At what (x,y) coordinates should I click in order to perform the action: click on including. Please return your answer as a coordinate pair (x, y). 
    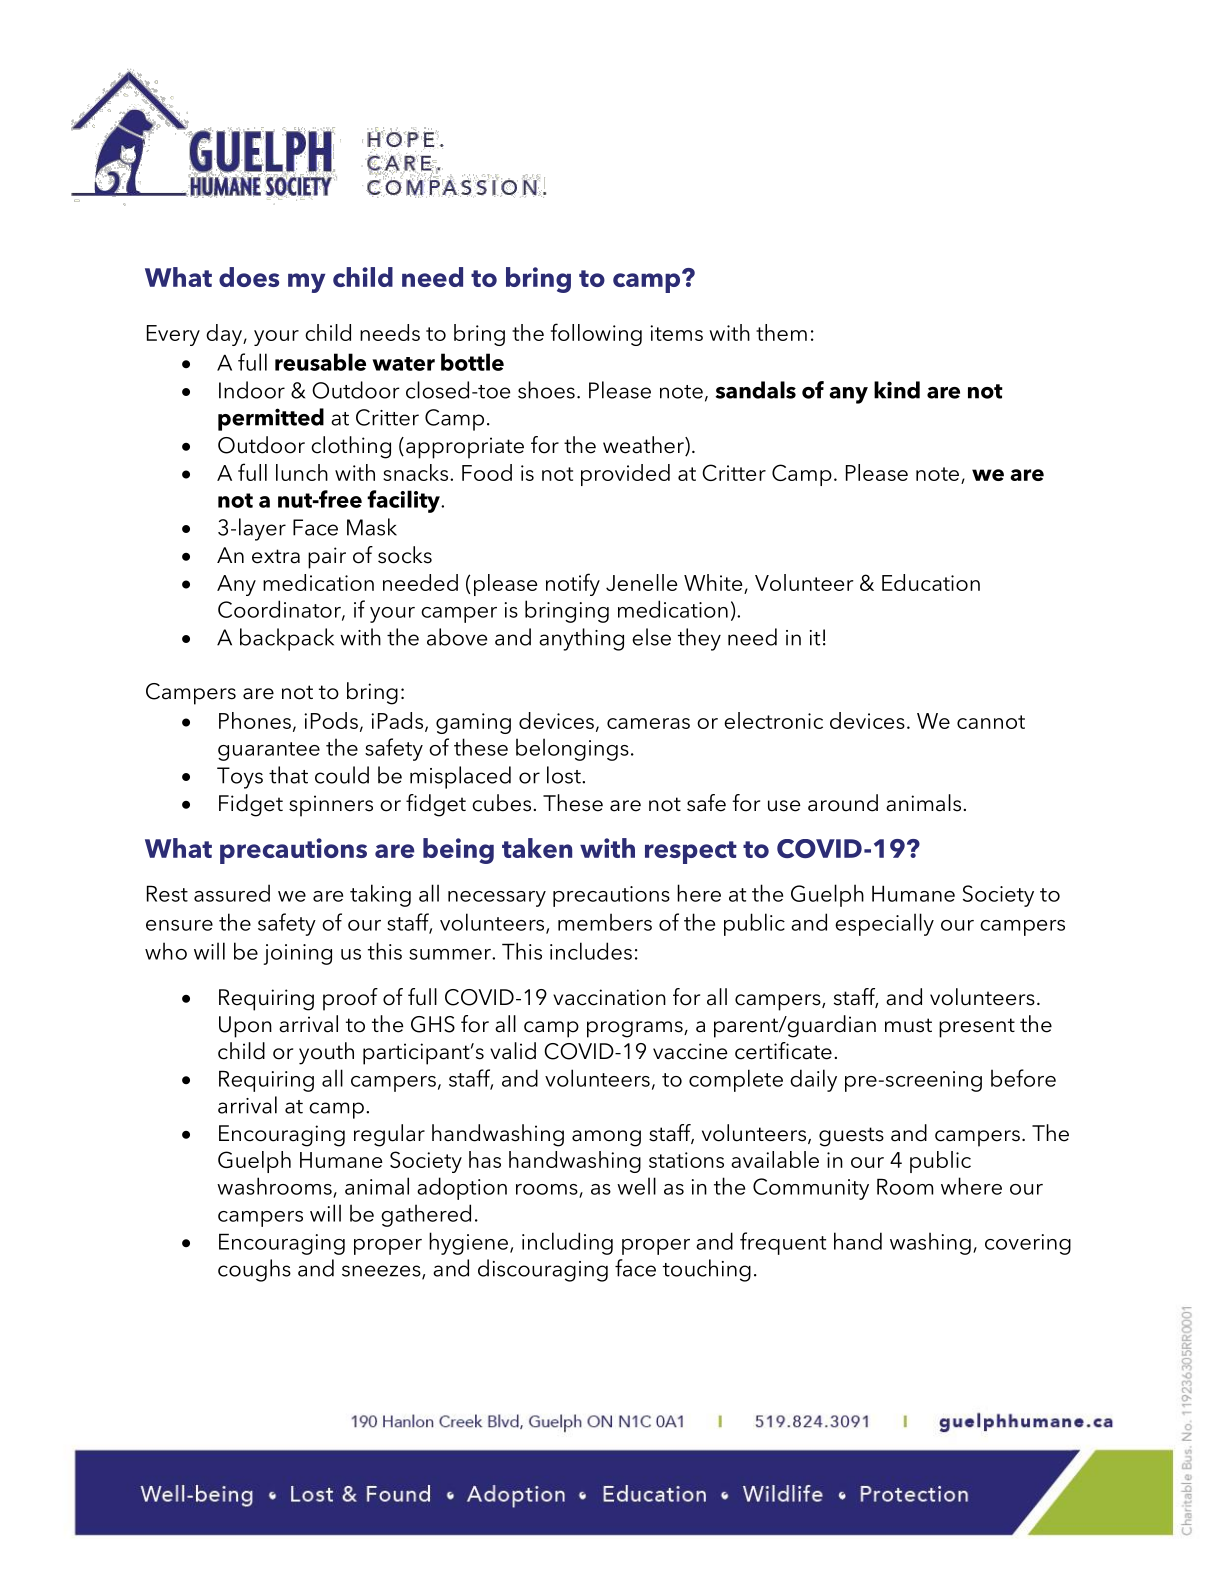
    Looking at the image, I should click on (567, 1243).
